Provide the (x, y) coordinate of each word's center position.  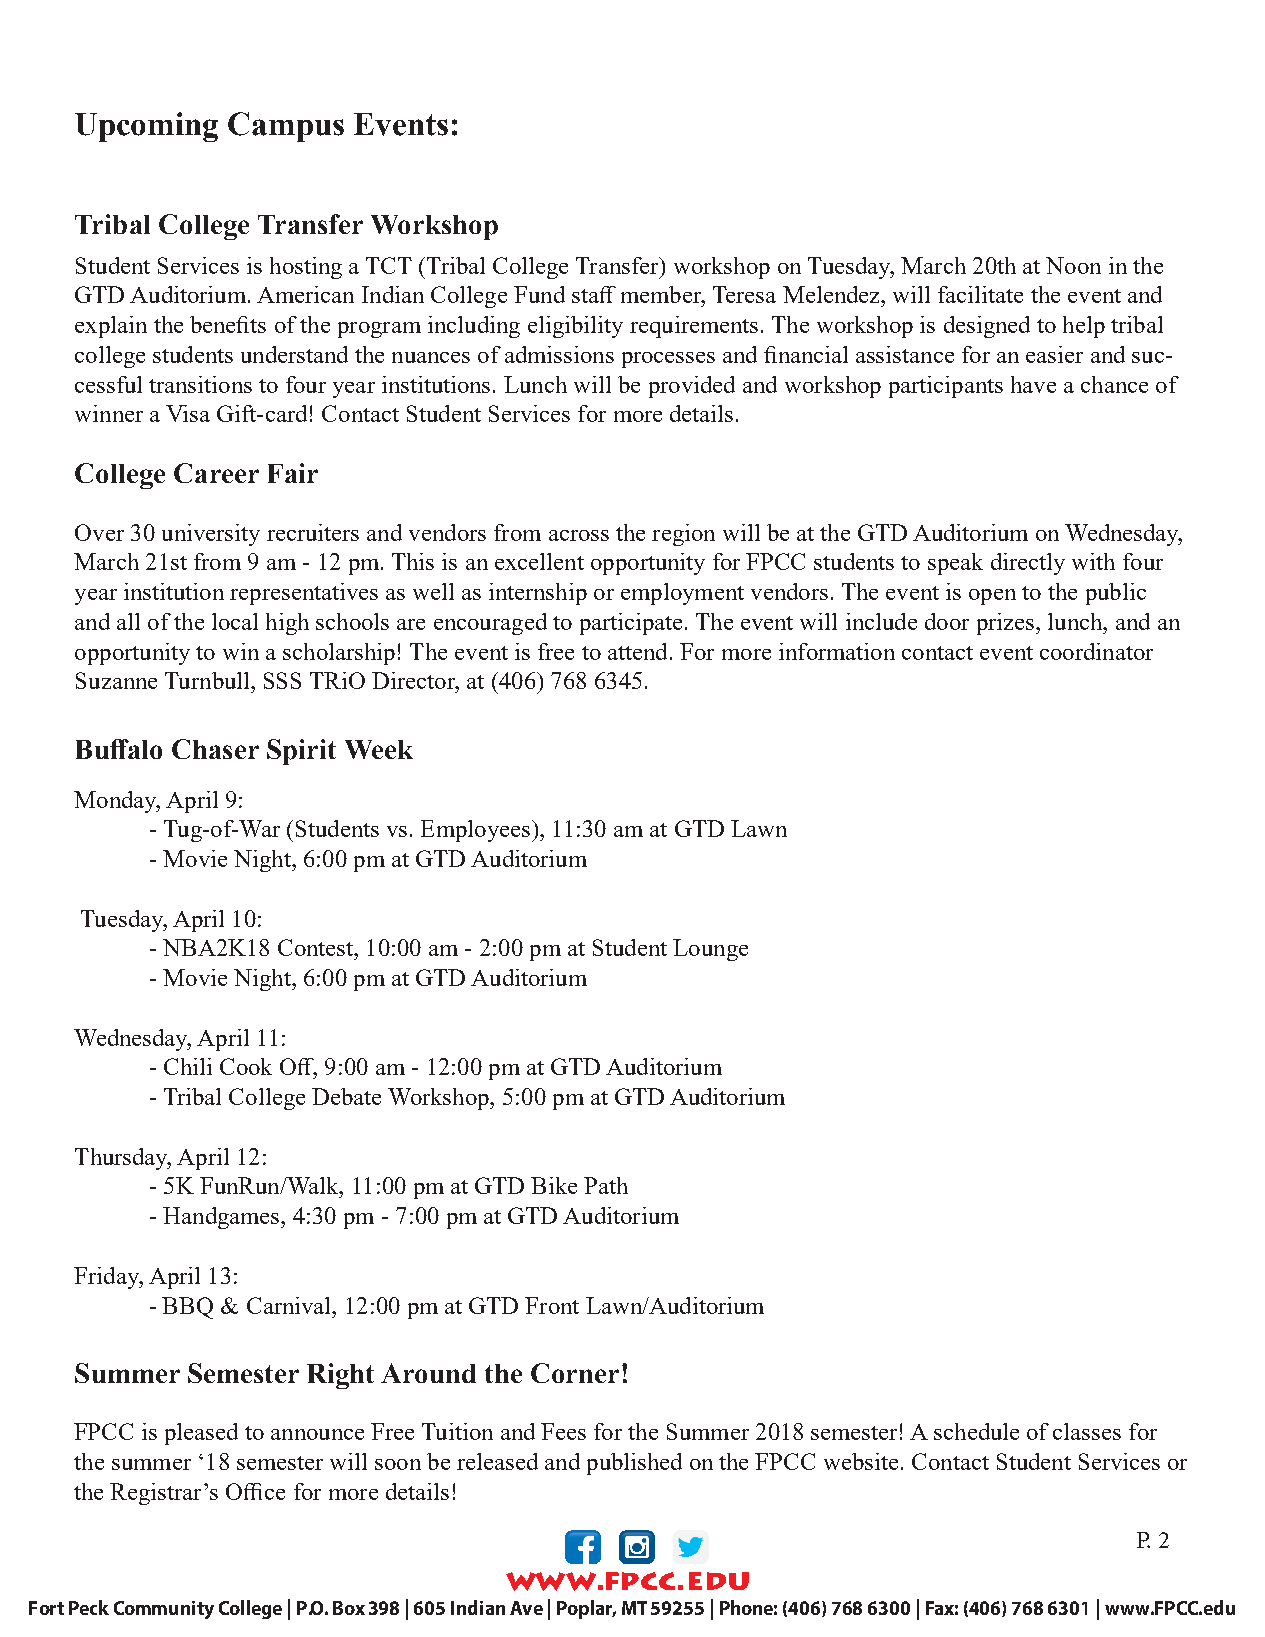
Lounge (710, 950)
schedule (976, 1431)
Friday (107, 1278)
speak (955, 564)
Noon (1073, 265)
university (211, 535)
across (579, 535)
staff (594, 294)
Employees (475, 831)
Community (164, 1610)
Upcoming (146, 127)
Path (606, 1185)
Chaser (215, 749)
